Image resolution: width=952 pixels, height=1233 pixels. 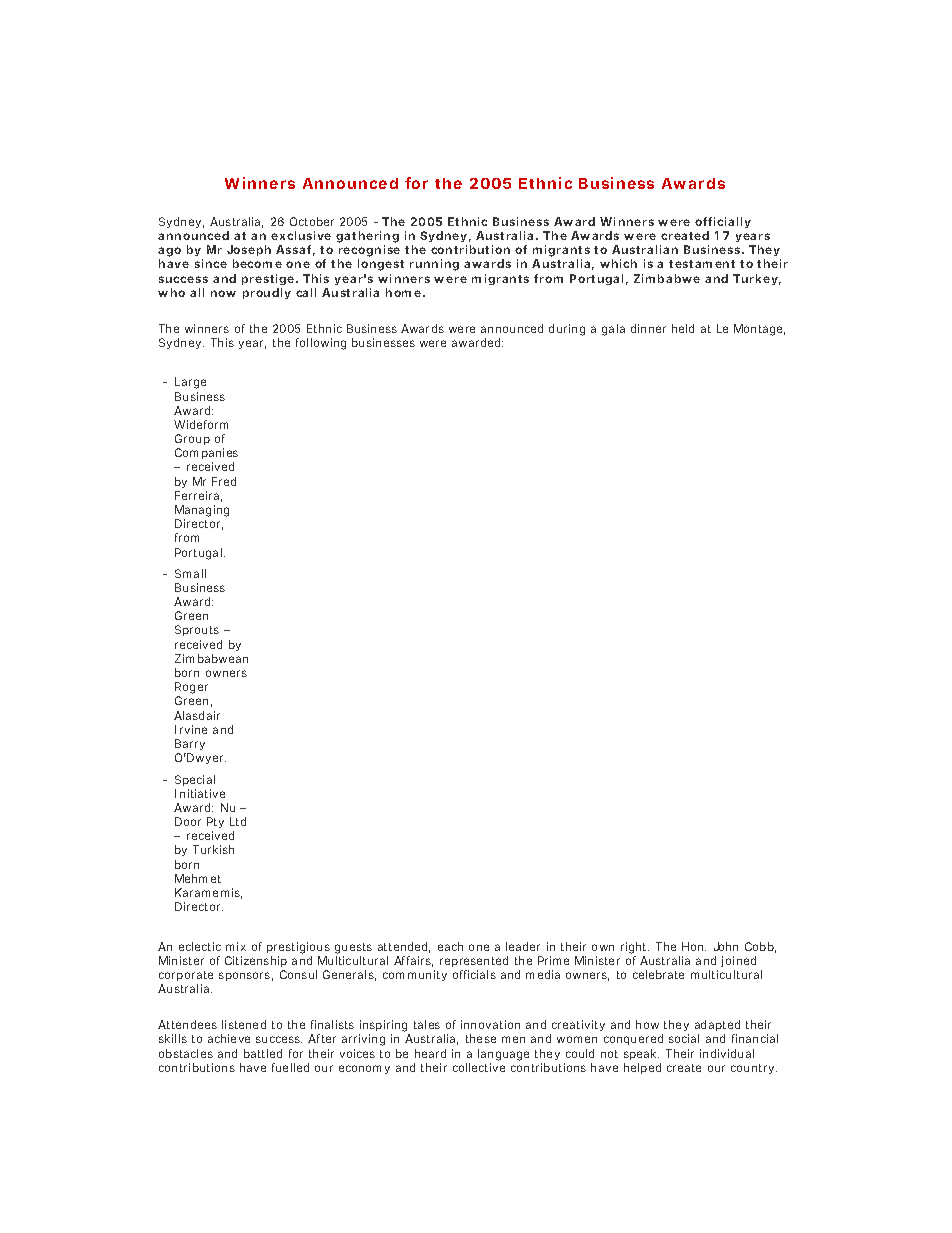 What do you see at coordinates (726, 946) in the screenshot?
I see `John` at bounding box center [726, 946].
